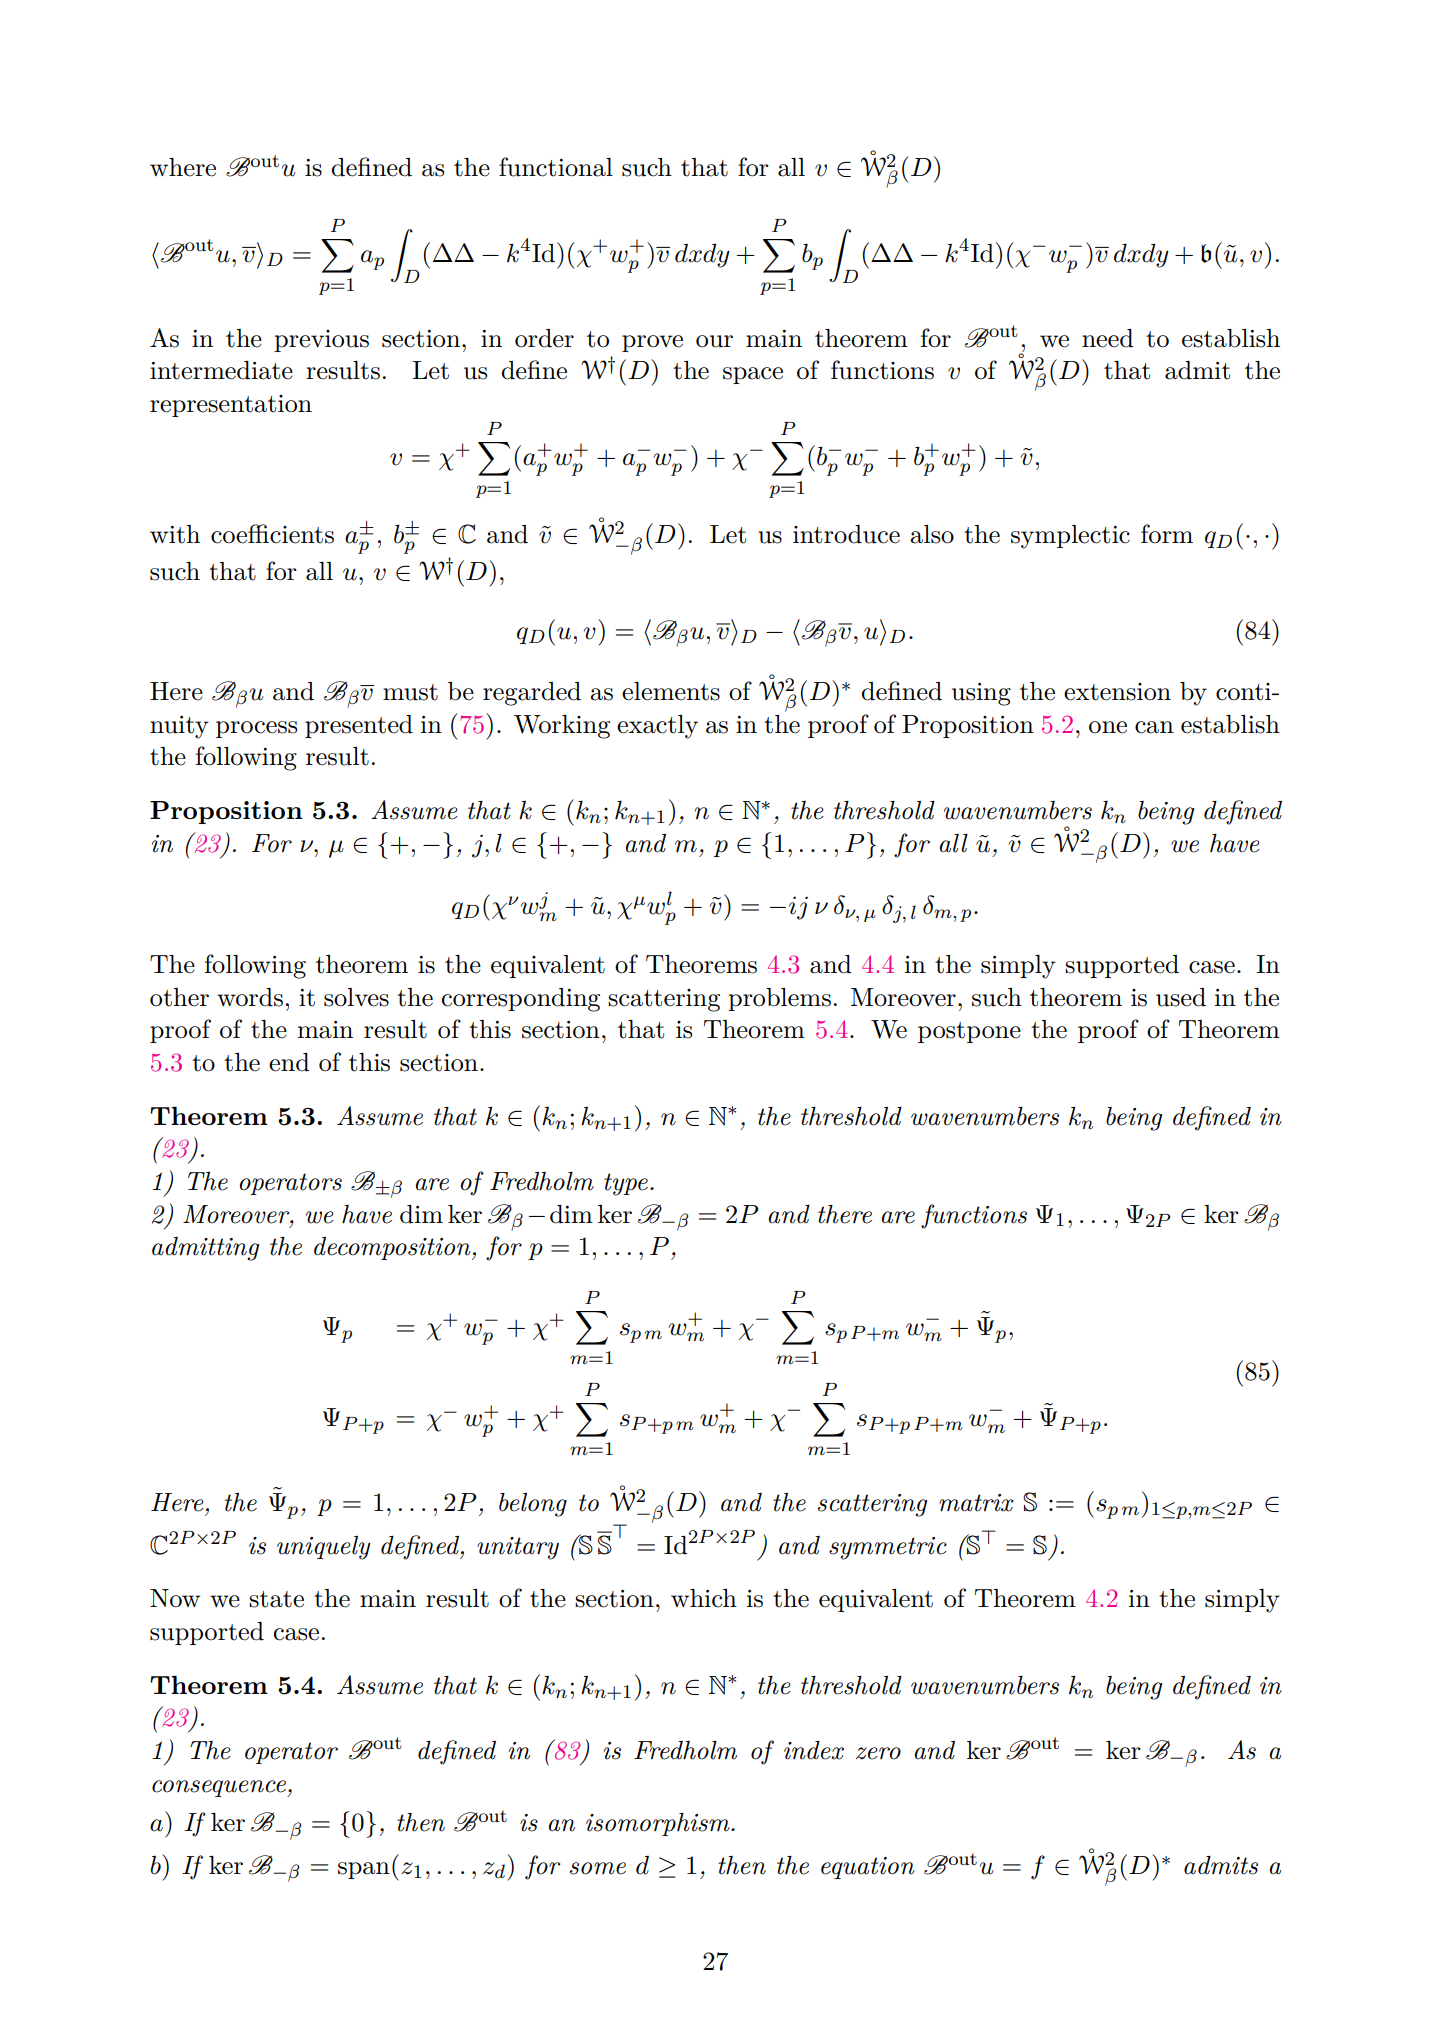 Image resolution: width=1431 pixels, height=2024 pixels. What do you see at coordinates (556, 167) in the screenshot?
I see `functional` at bounding box center [556, 167].
